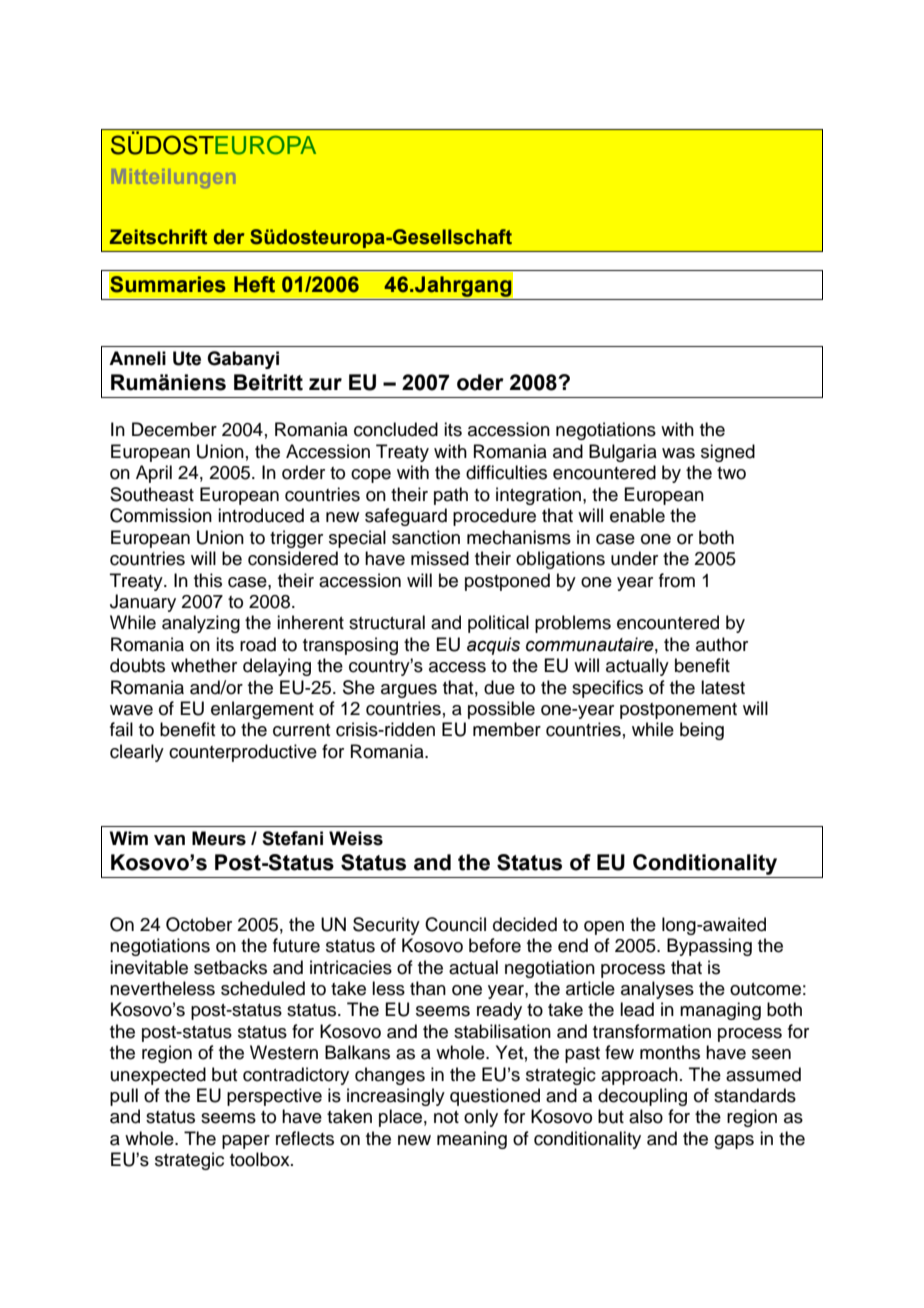  Describe the element at coordinates (709, 947) in the screenshot. I see `Bypassing` at that location.
